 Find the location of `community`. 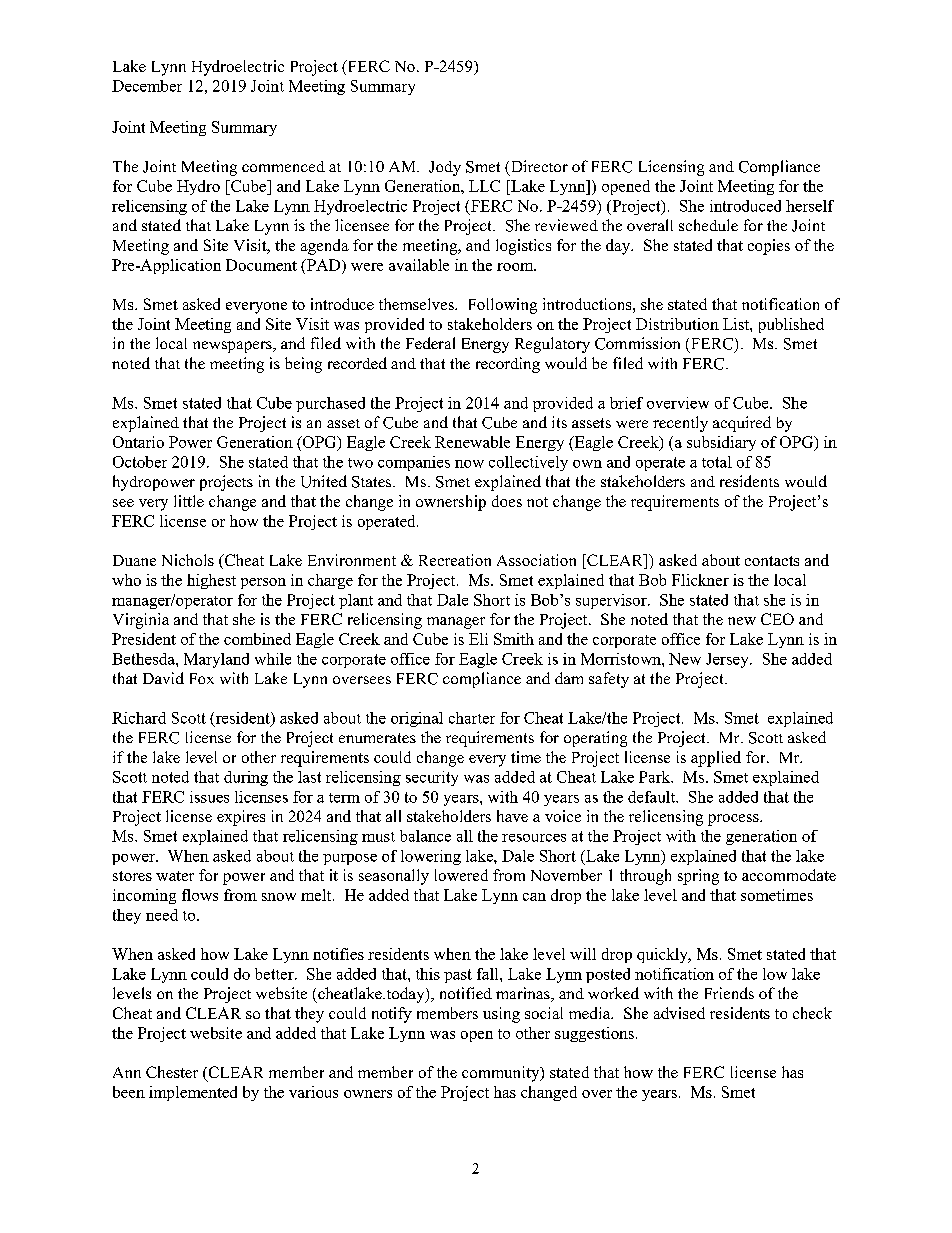

community is located at coordinates (502, 1074).
